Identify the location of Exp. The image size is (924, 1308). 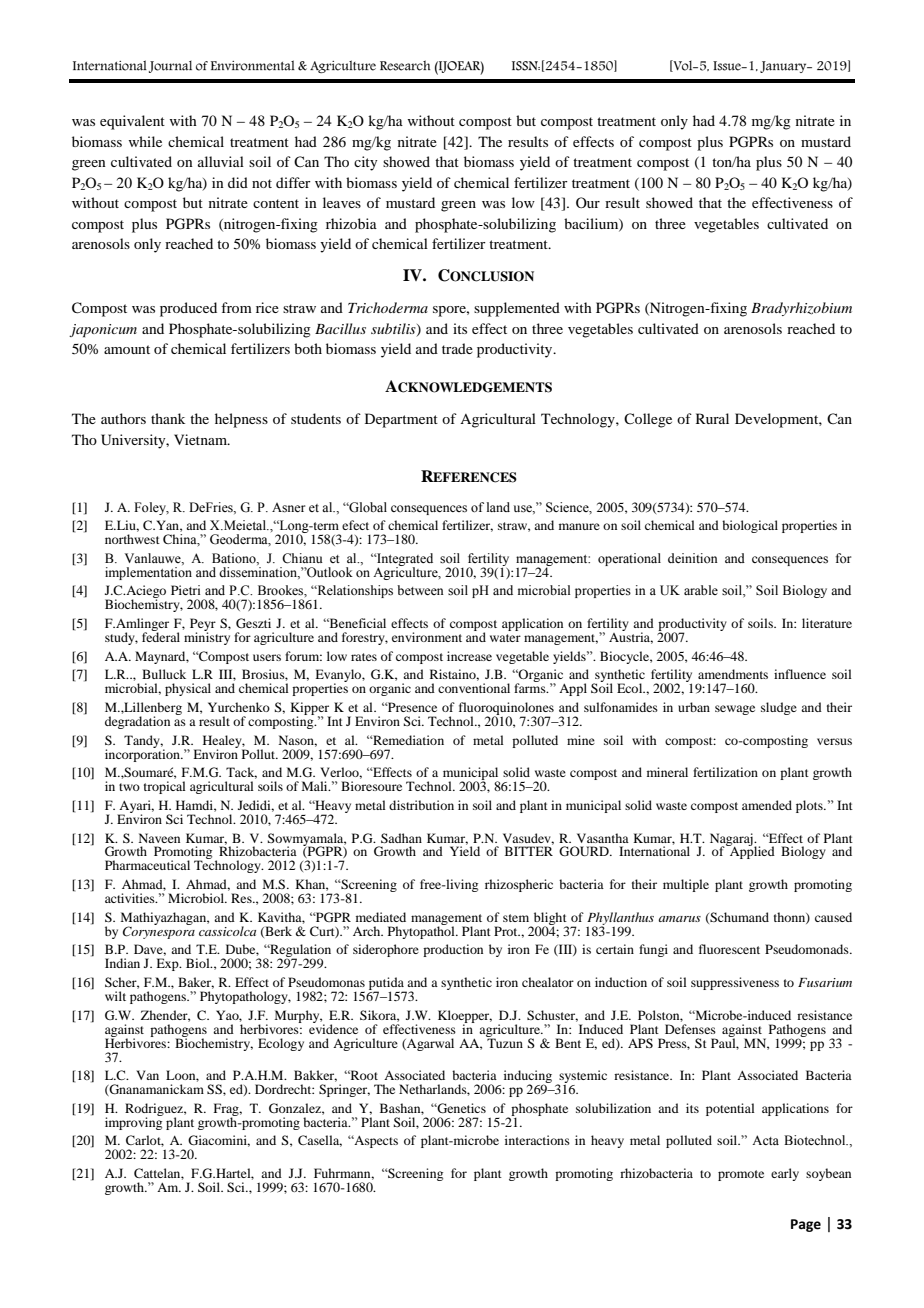
(168, 964).
